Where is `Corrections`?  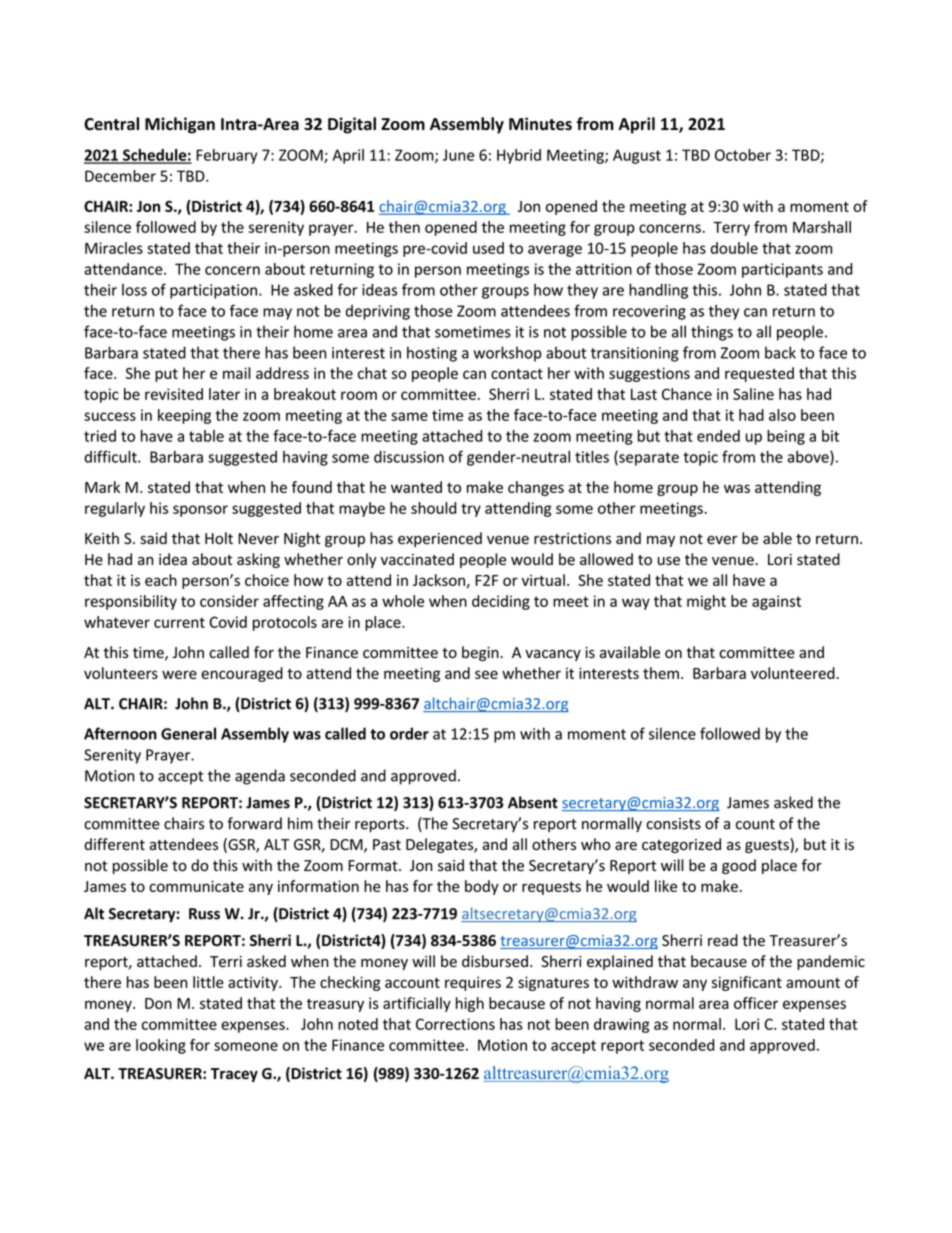 Corrections is located at coordinates (455, 1024).
